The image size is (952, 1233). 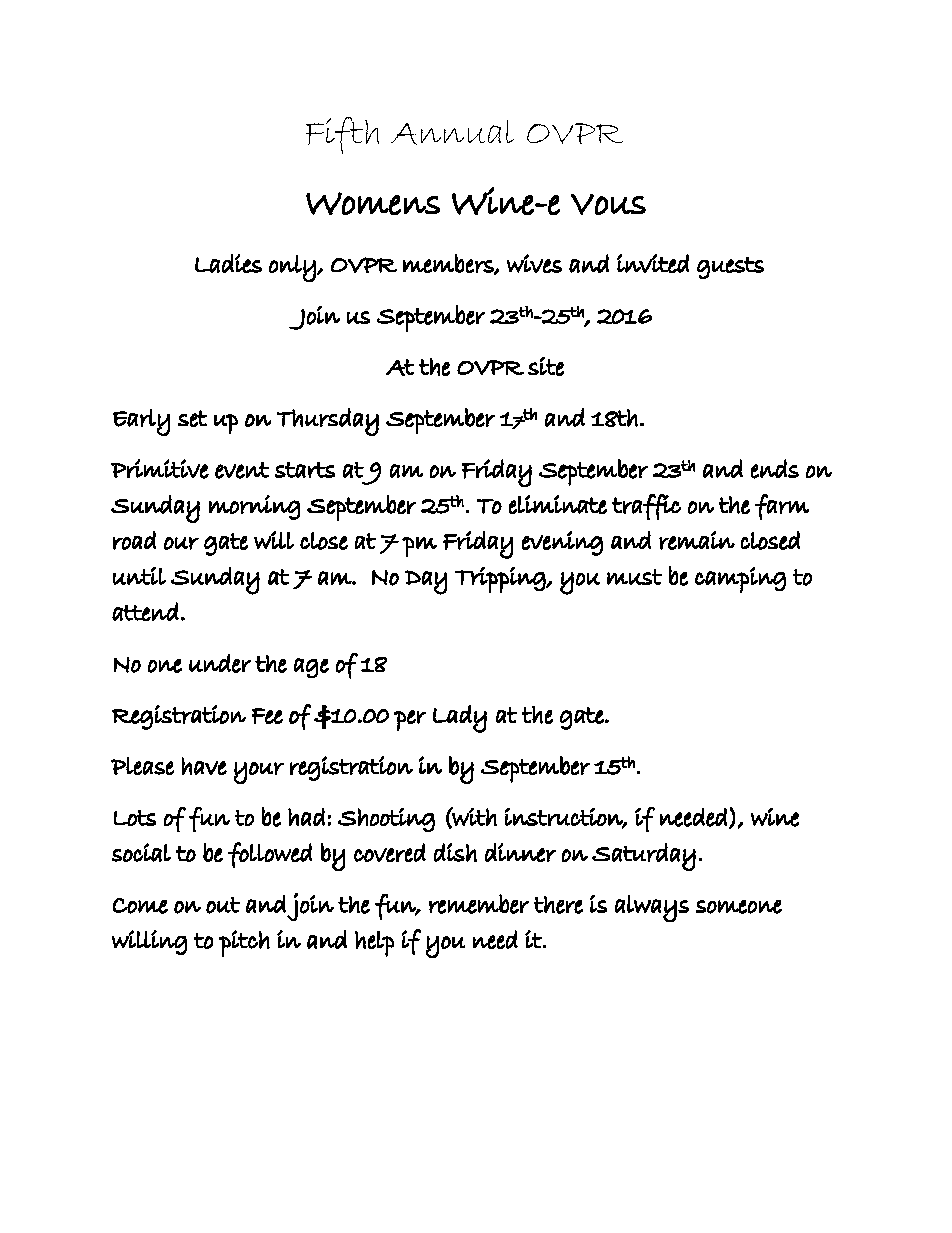 I want to click on eliminate, so click(x=558, y=504).
